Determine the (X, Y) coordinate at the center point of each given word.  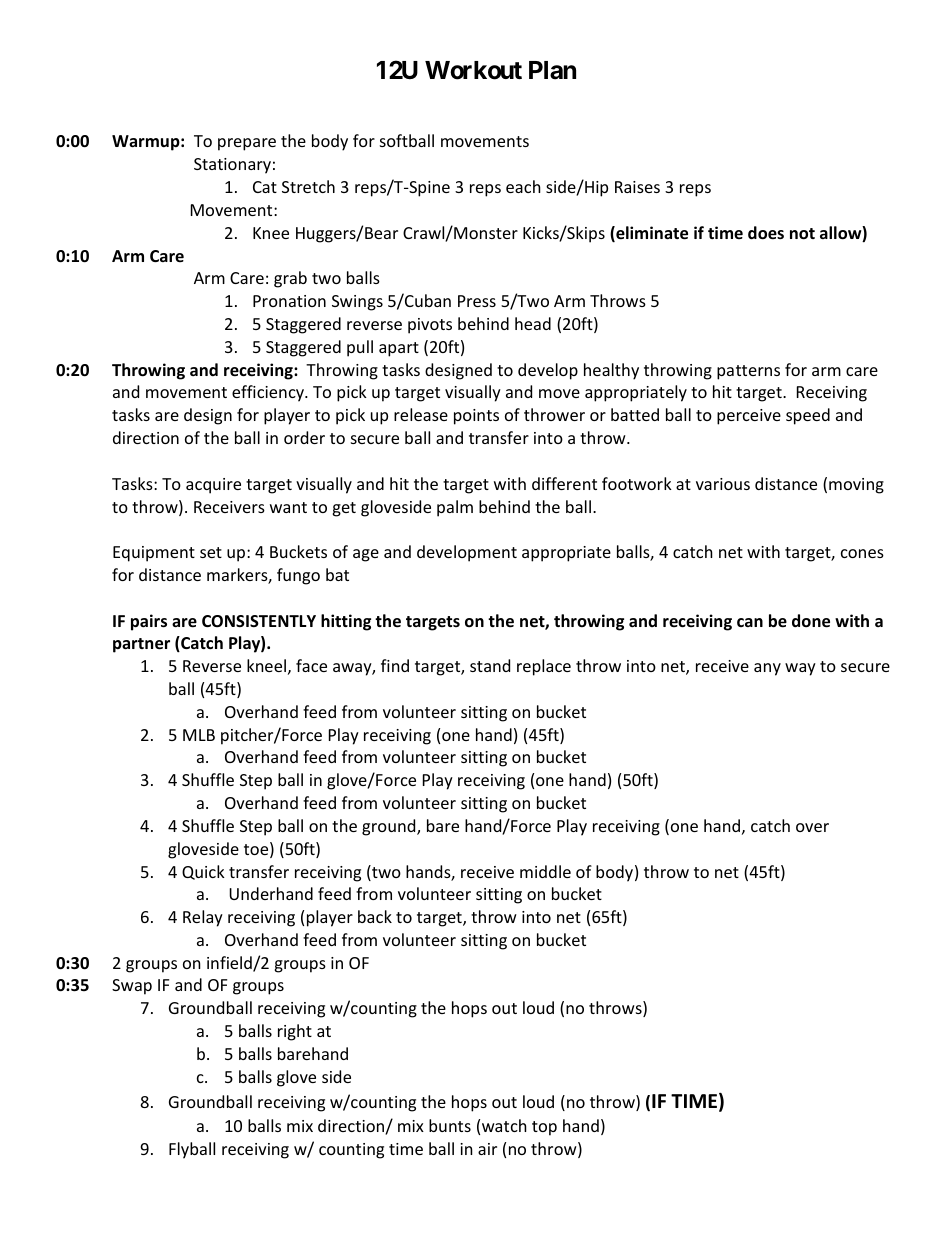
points (476, 417)
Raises (637, 187)
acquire (213, 486)
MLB (199, 735)
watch (504, 1125)
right (295, 1032)
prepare (247, 144)
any (767, 669)
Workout (473, 70)
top (544, 1128)
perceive (749, 417)
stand (490, 665)
